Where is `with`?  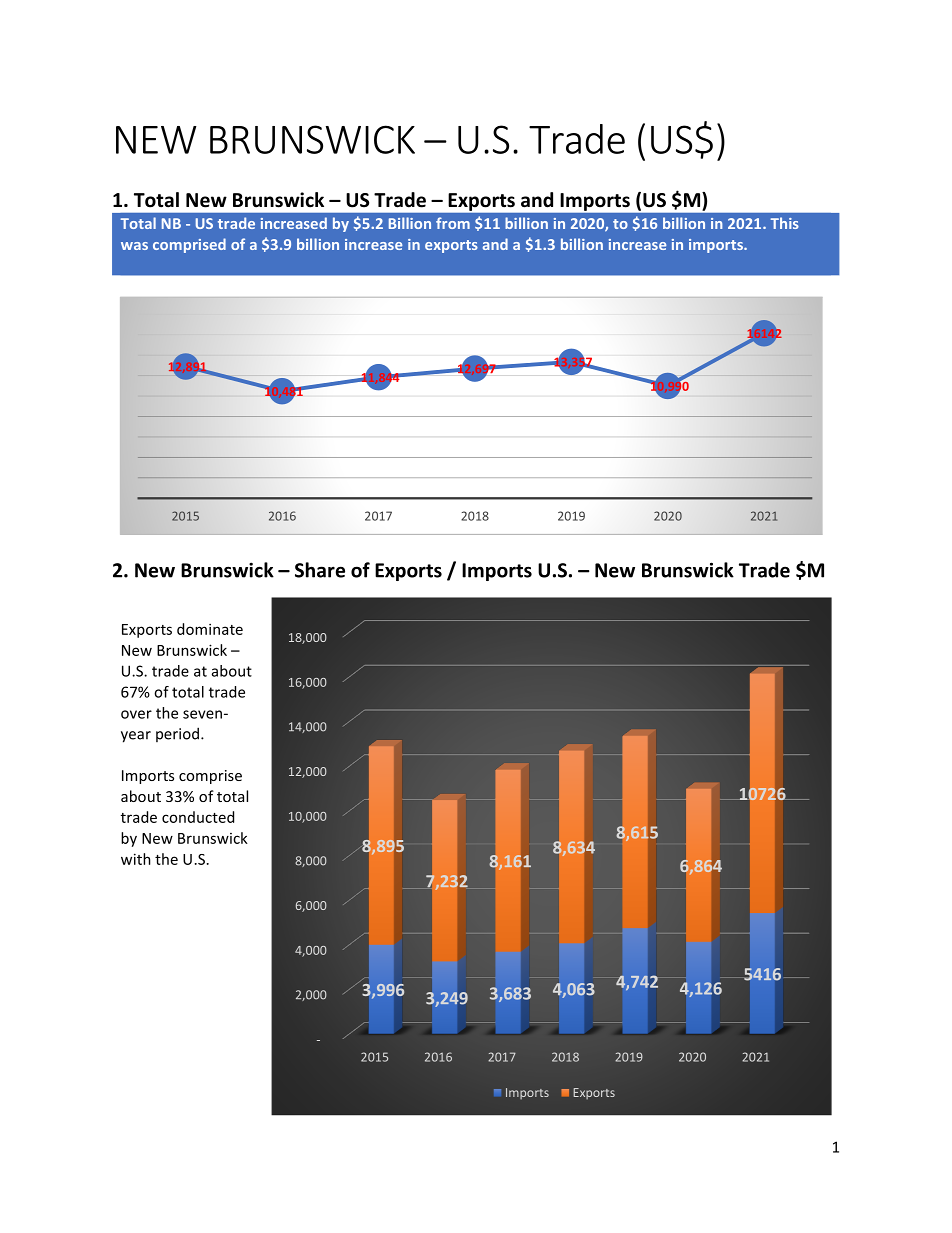 with is located at coordinates (136, 859).
